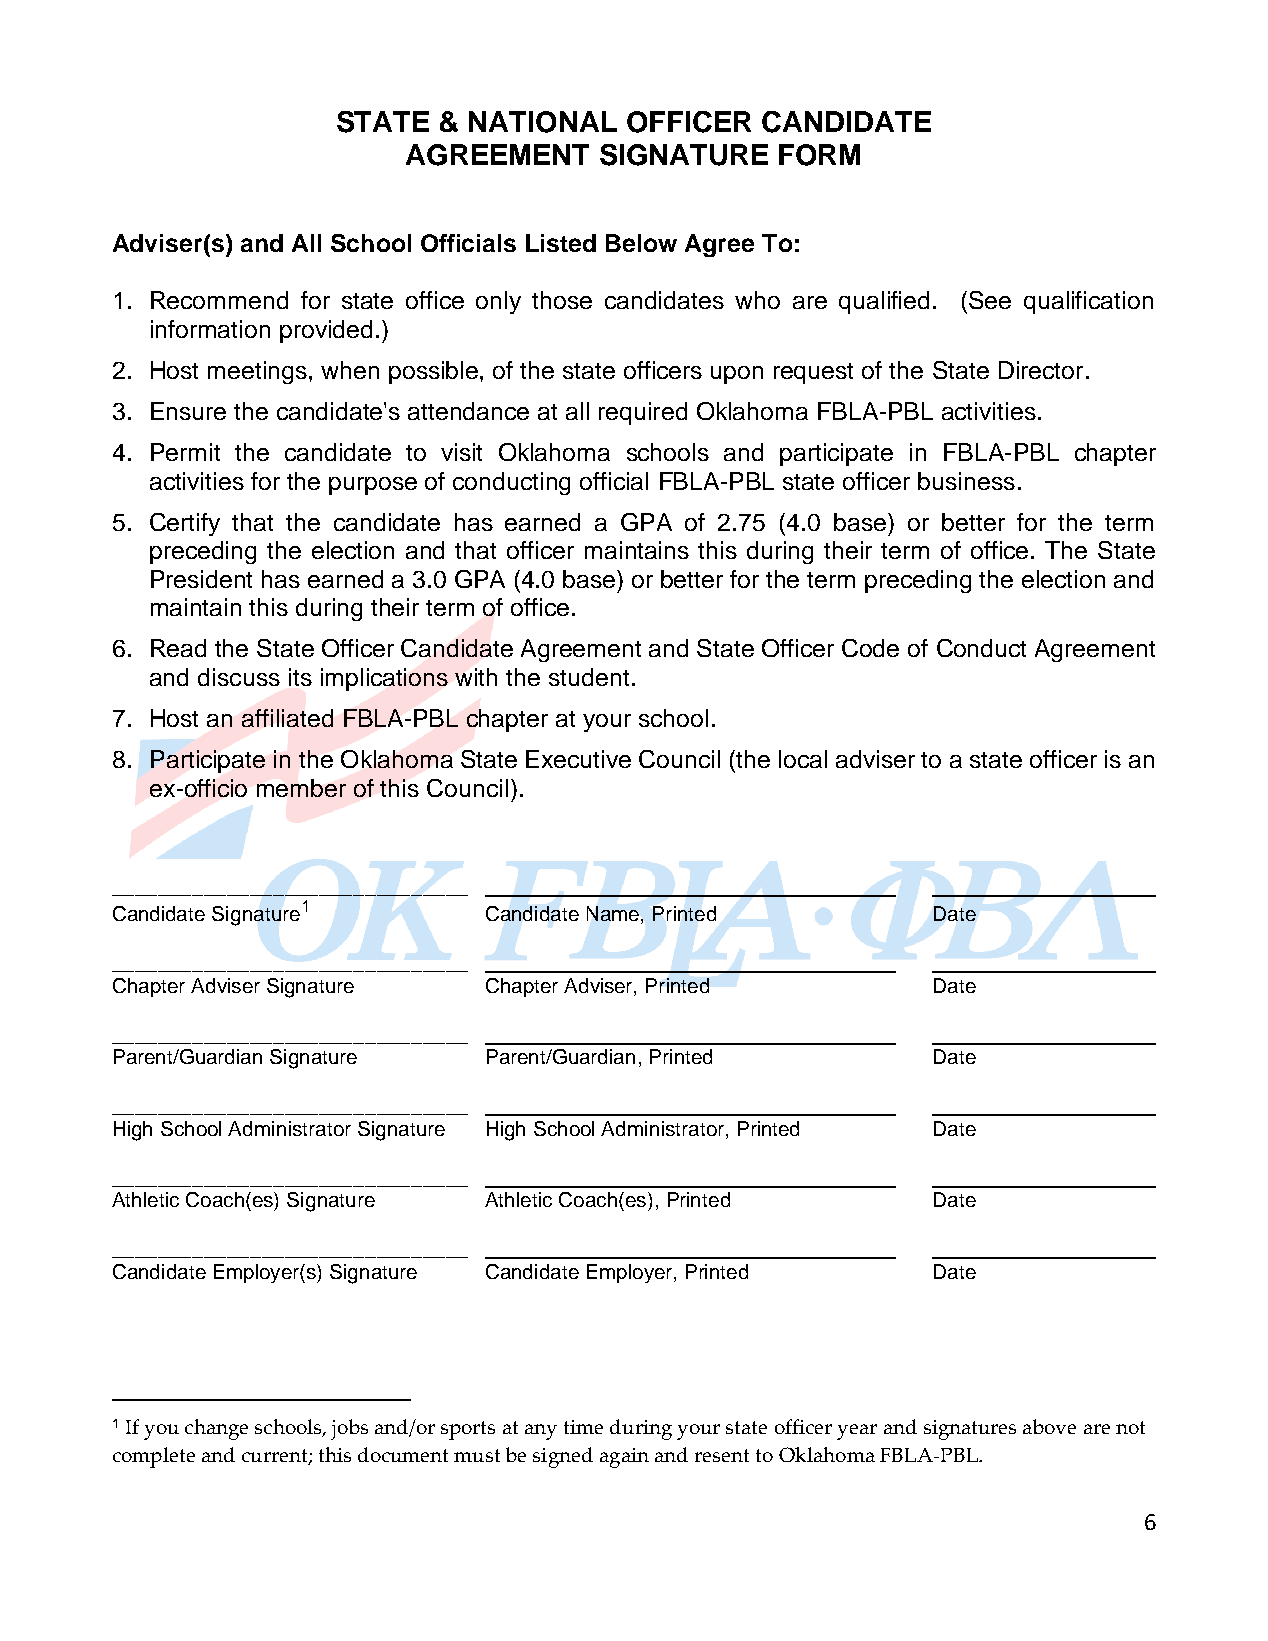  Describe the element at coordinates (643, 413) in the screenshot. I see `required` at that location.
